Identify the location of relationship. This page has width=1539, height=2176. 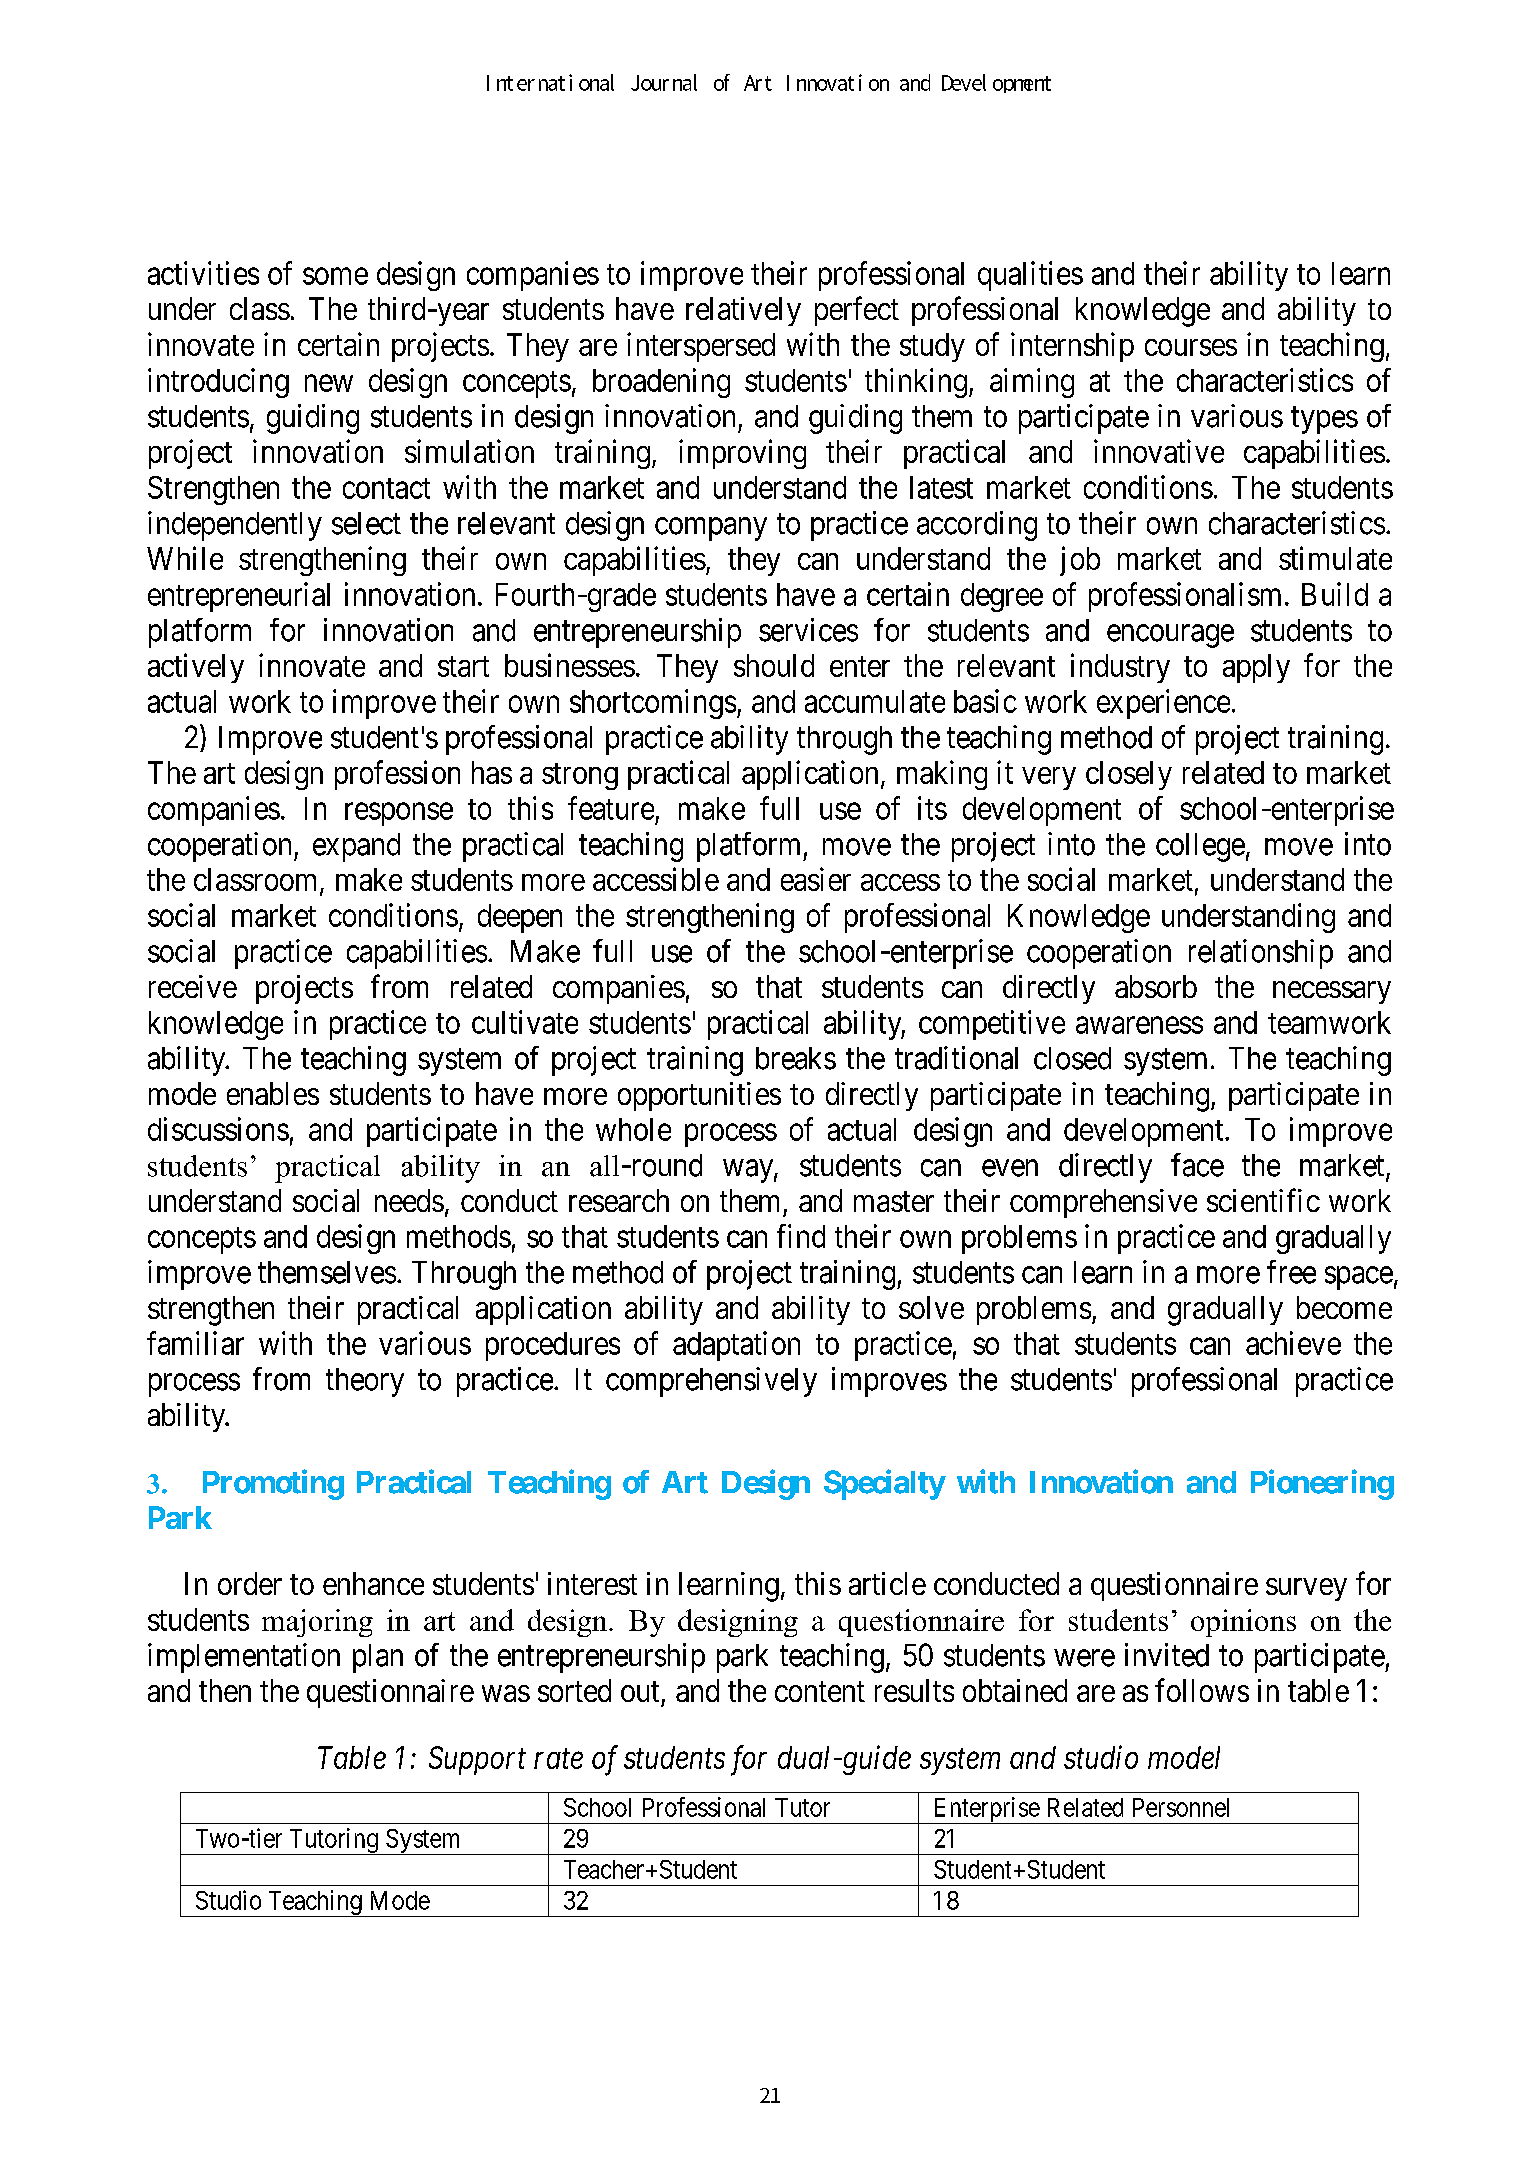
(1261, 954).
